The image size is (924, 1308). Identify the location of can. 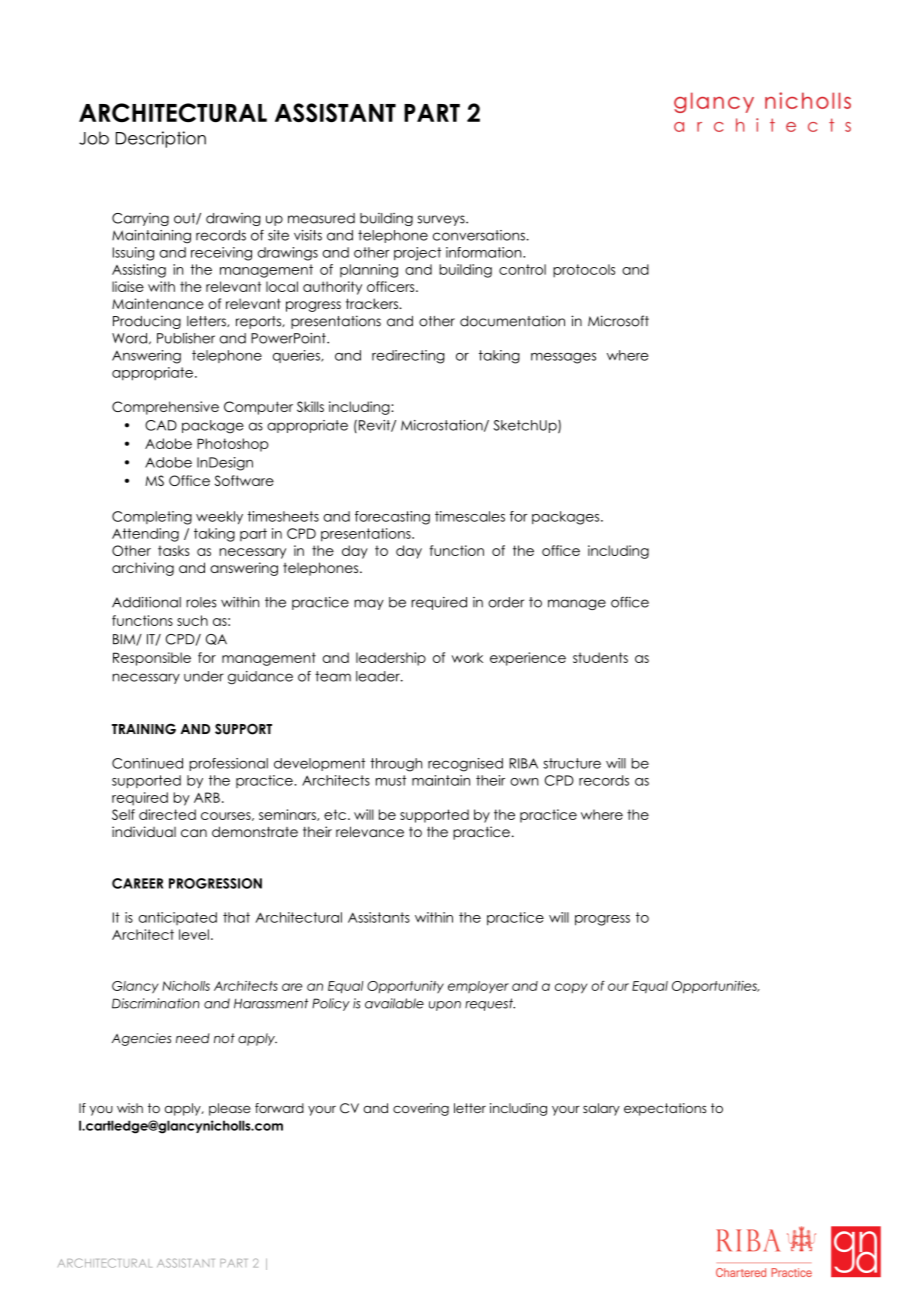
(194, 833).
